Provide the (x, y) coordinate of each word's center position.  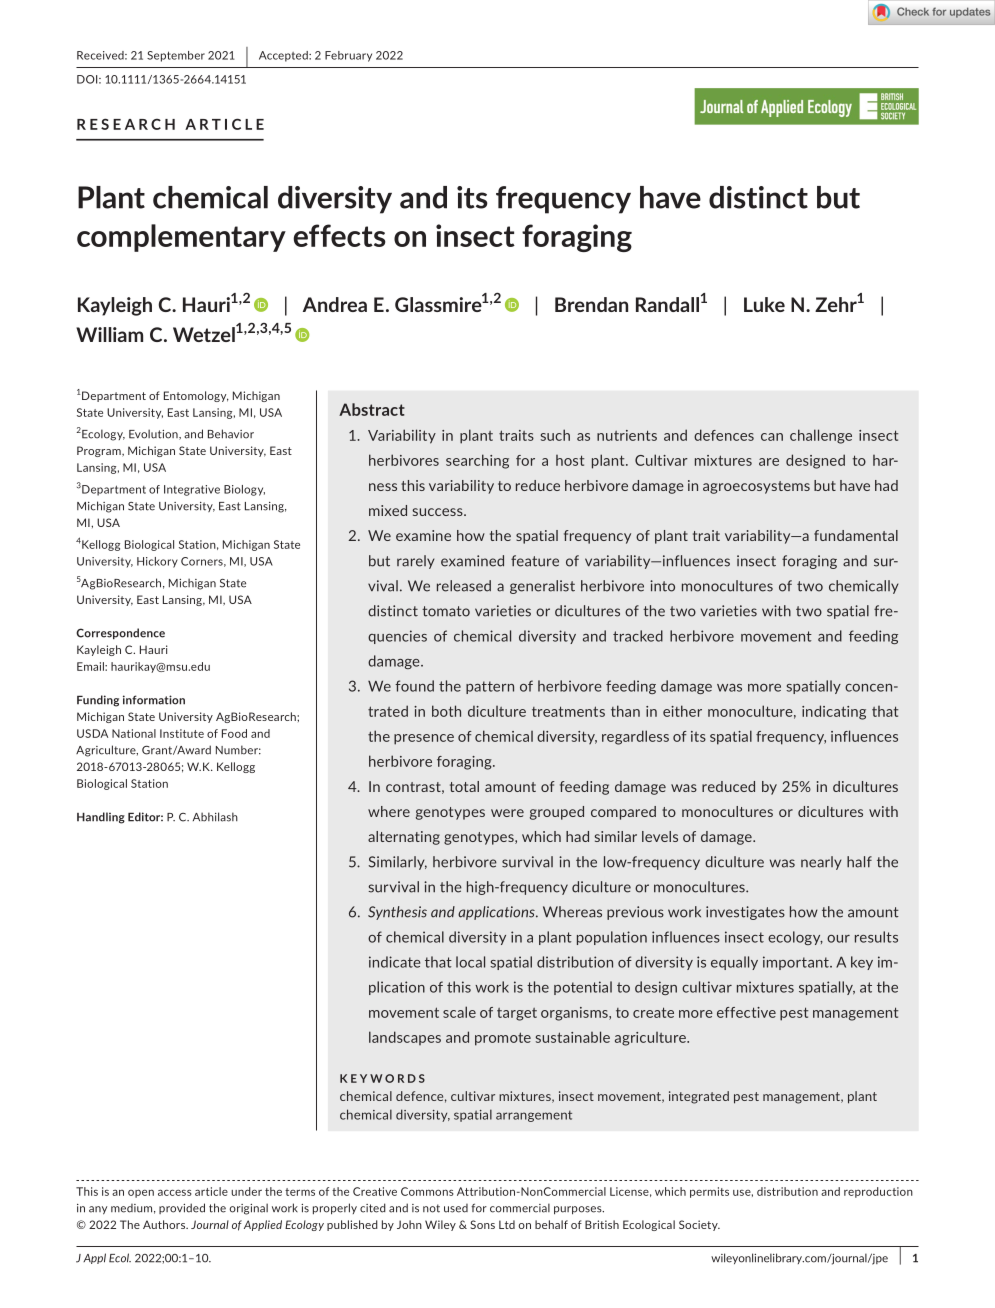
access (175, 1192)
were (507, 813)
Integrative (192, 490)
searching (477, 461)
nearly (821, 863)
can (772, 437)
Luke (764, 304)
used (456, 1208)
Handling (101, 818)
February (348, 56)
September (176, 56)
